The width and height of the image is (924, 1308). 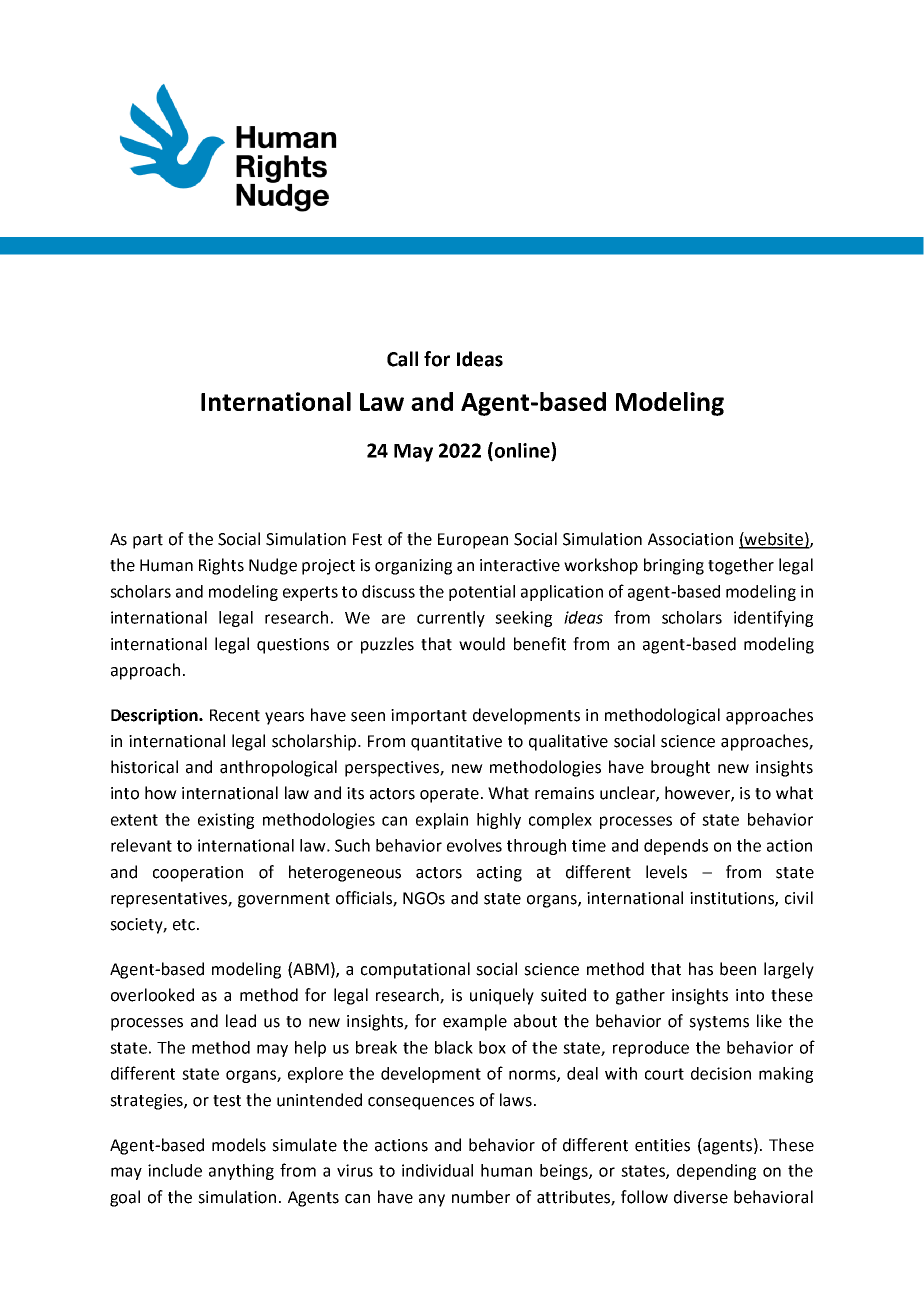 What do you see at coordinates (773, 618) in the image?
I see `identifying` at bounding box center [773, 618].
